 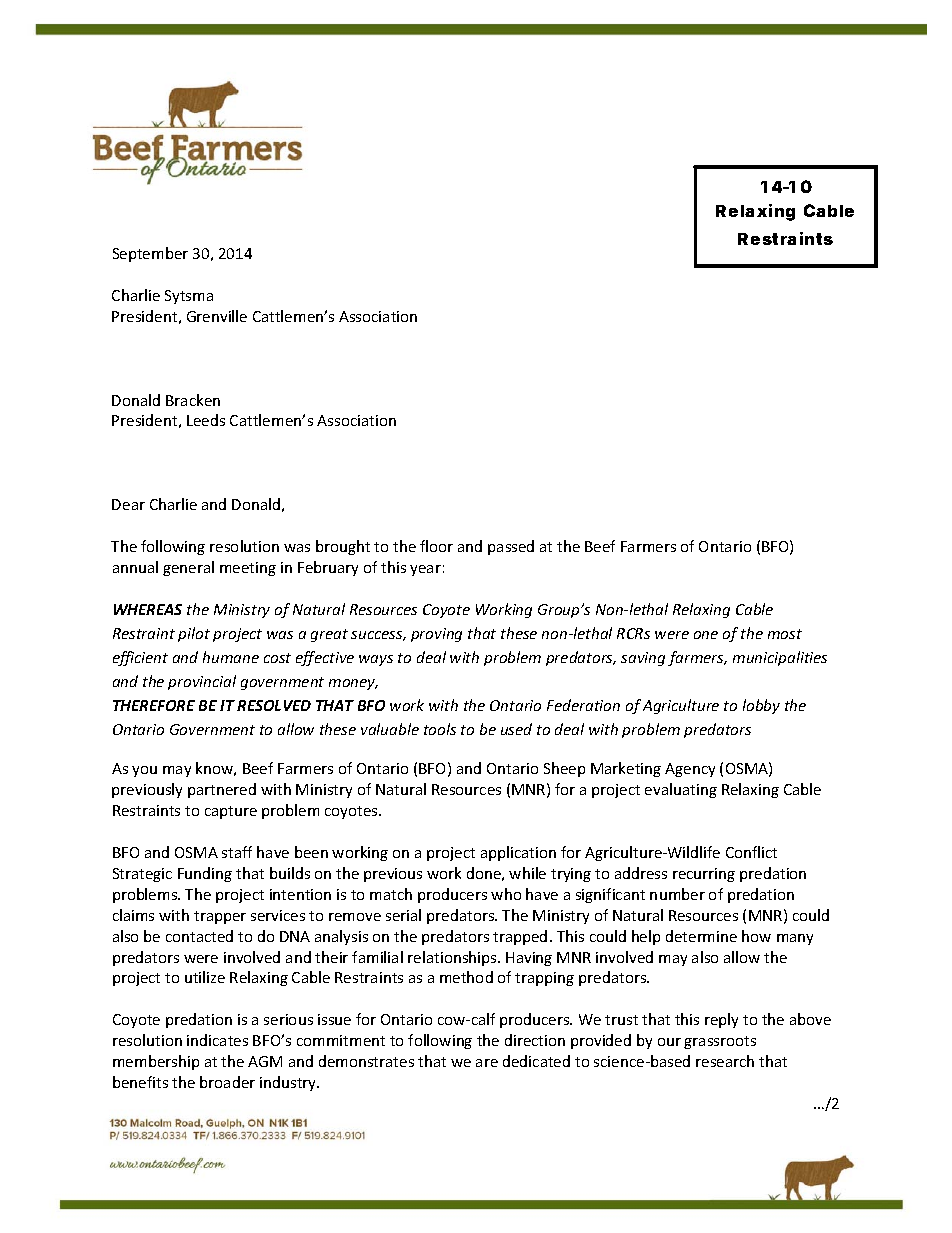 I want to click on floor, so click(x=436, y=546).
